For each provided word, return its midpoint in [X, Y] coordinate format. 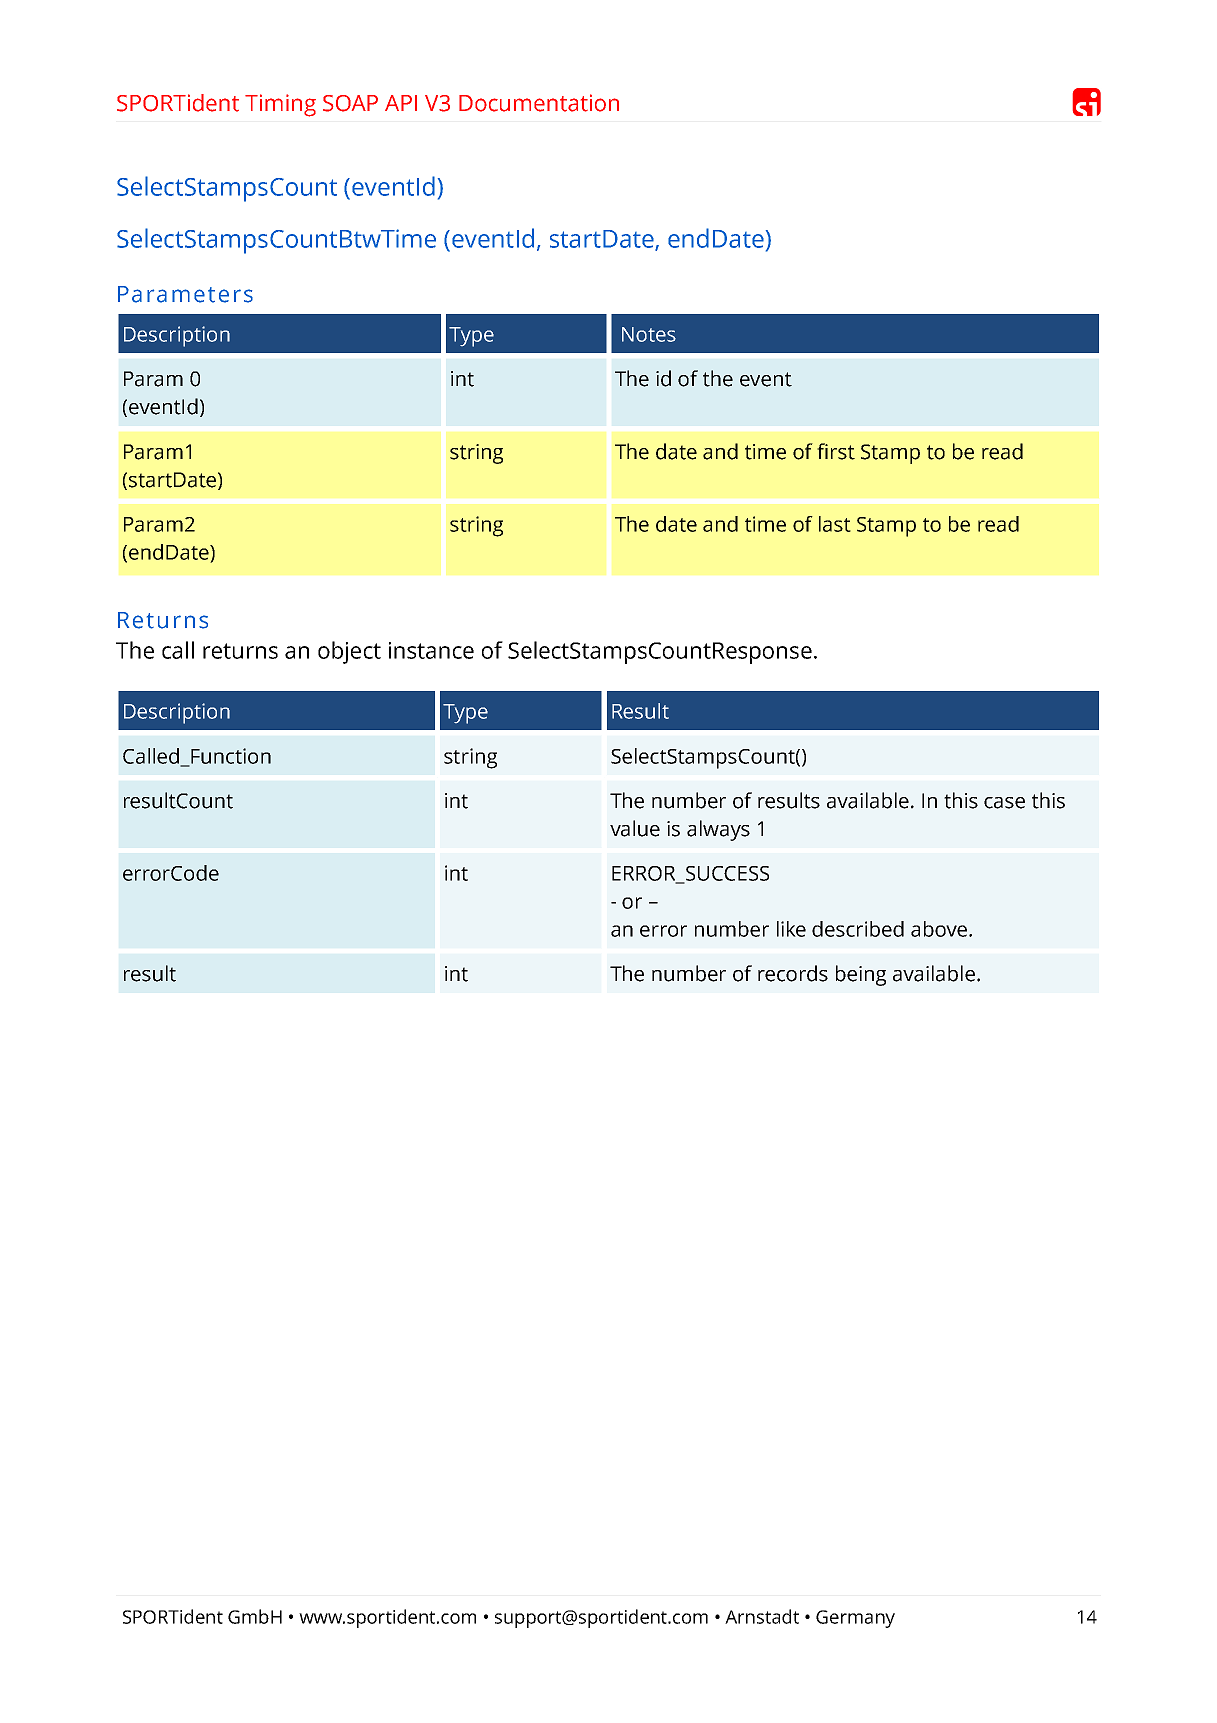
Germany [855, 1619]
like [791, 929]
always [718, 830]
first [836, 451]
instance [431, 650]
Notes [649, 334]
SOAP [350, 103]
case [1004, 803]
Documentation [539, 103]
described [858, 929]
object [349, 652]
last [835, 524]
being [861, 975]
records [793, 973]
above [940, 929]
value [635, 828]
